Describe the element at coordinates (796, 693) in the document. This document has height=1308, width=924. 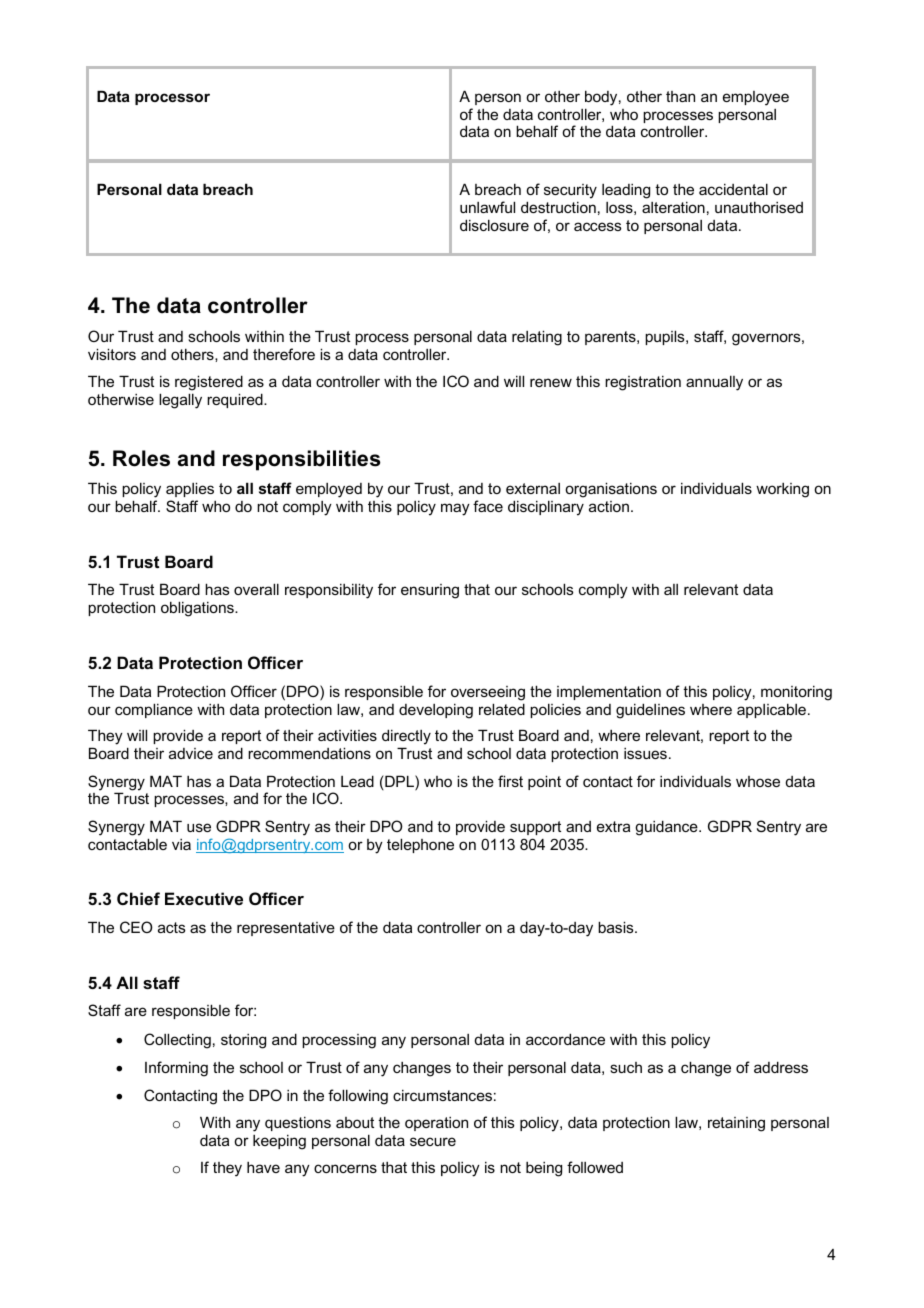
I see `monitoring` at that location.
